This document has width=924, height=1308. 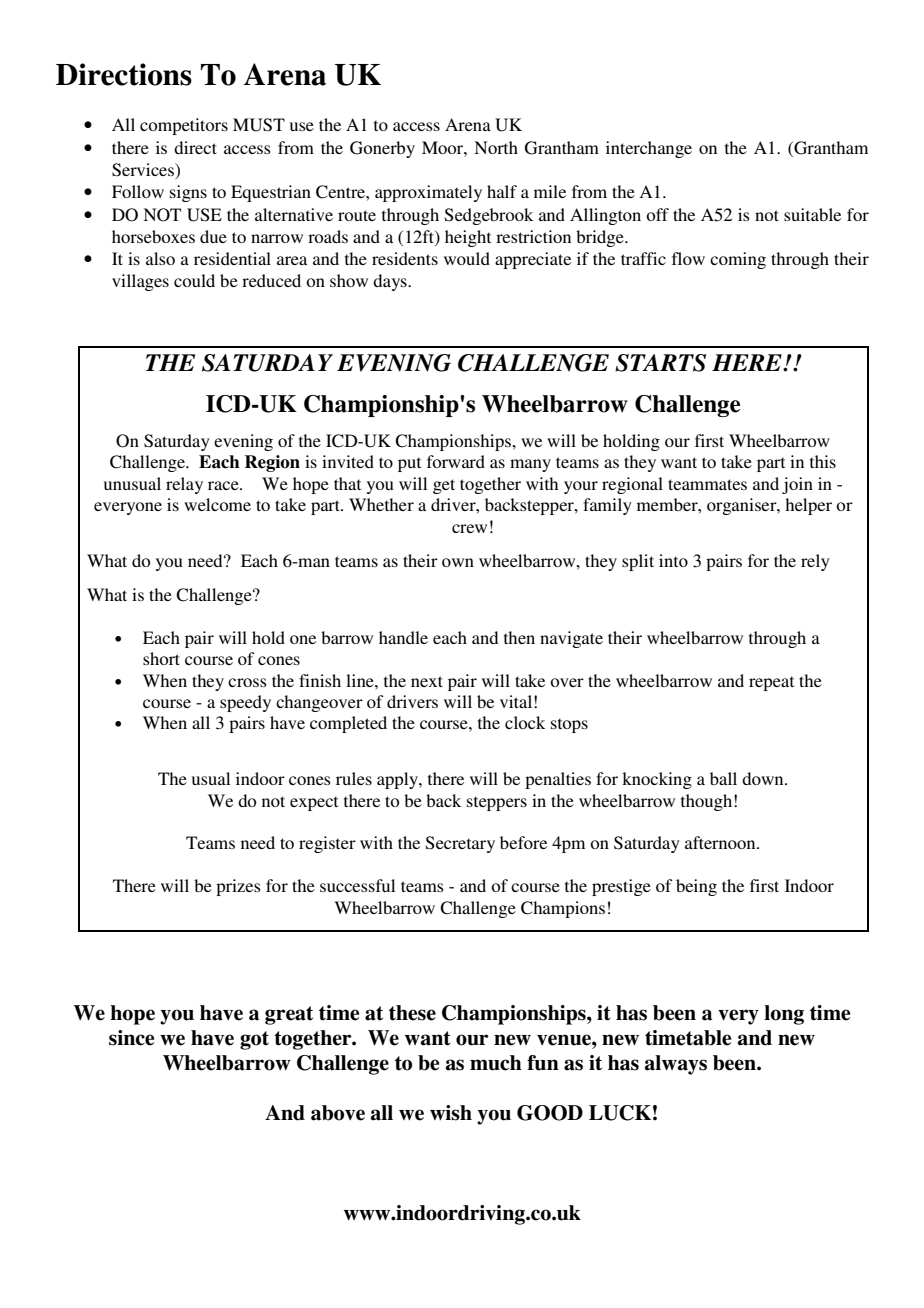 What do you see at coordinates (721, 842) in the document?
I see `afternoon` at bounding box center [721, 842].
